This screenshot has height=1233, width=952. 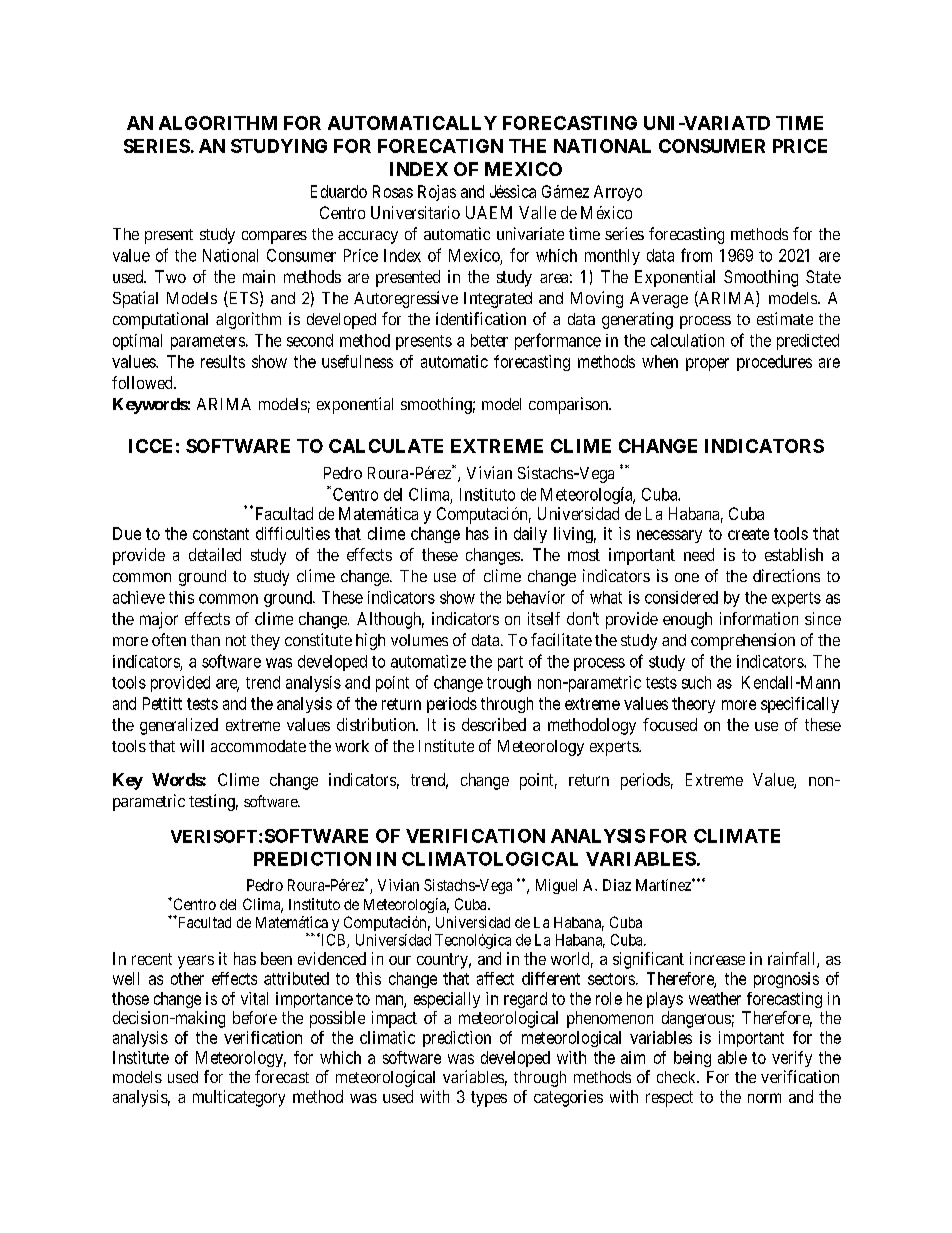 I want to click on types, so click(x=489, y=1099).
